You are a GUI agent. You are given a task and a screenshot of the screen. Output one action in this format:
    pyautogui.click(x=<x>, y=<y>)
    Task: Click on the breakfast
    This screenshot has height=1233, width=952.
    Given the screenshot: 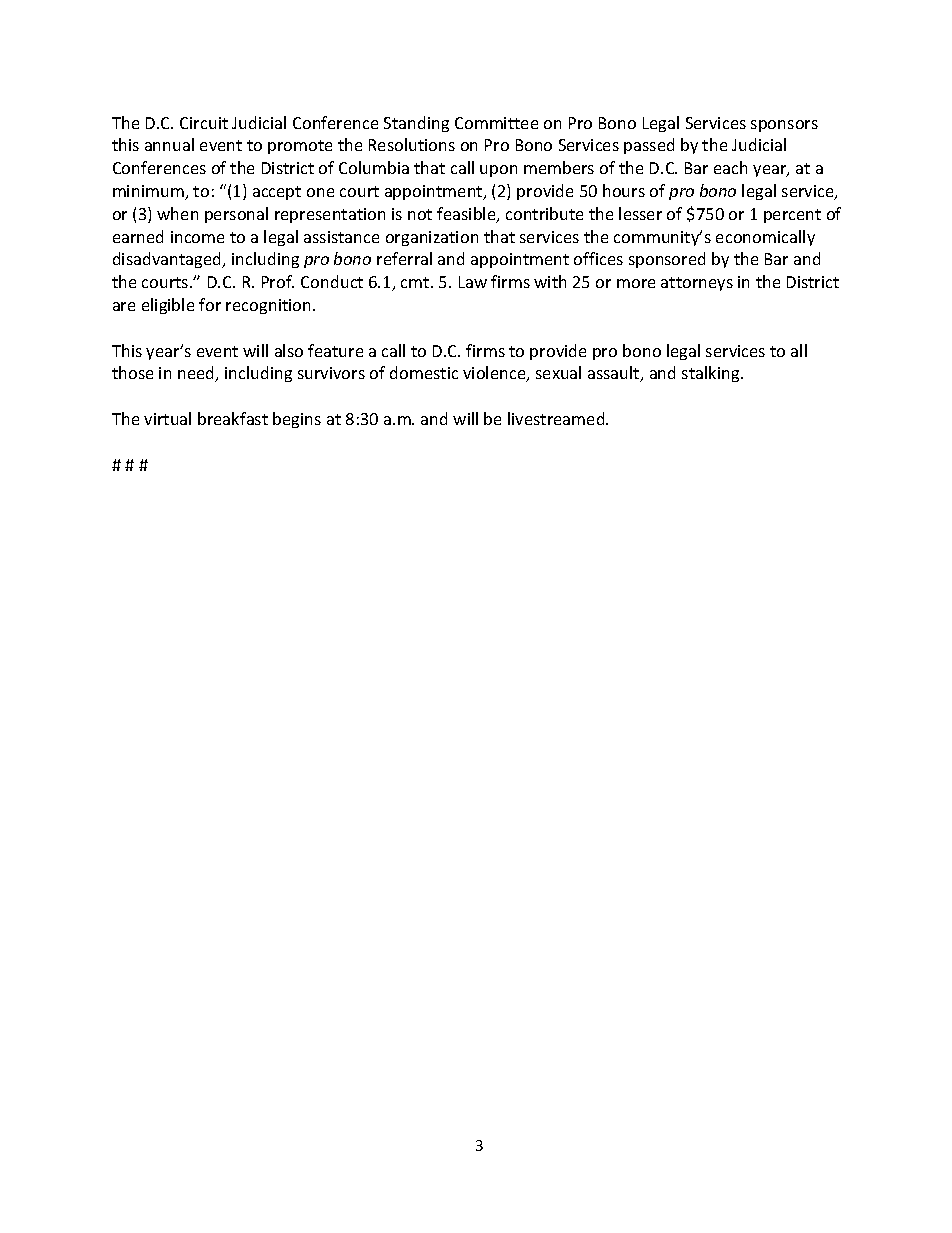 What is the action you would take?
    pyautogui.click(x=233, y=418)
